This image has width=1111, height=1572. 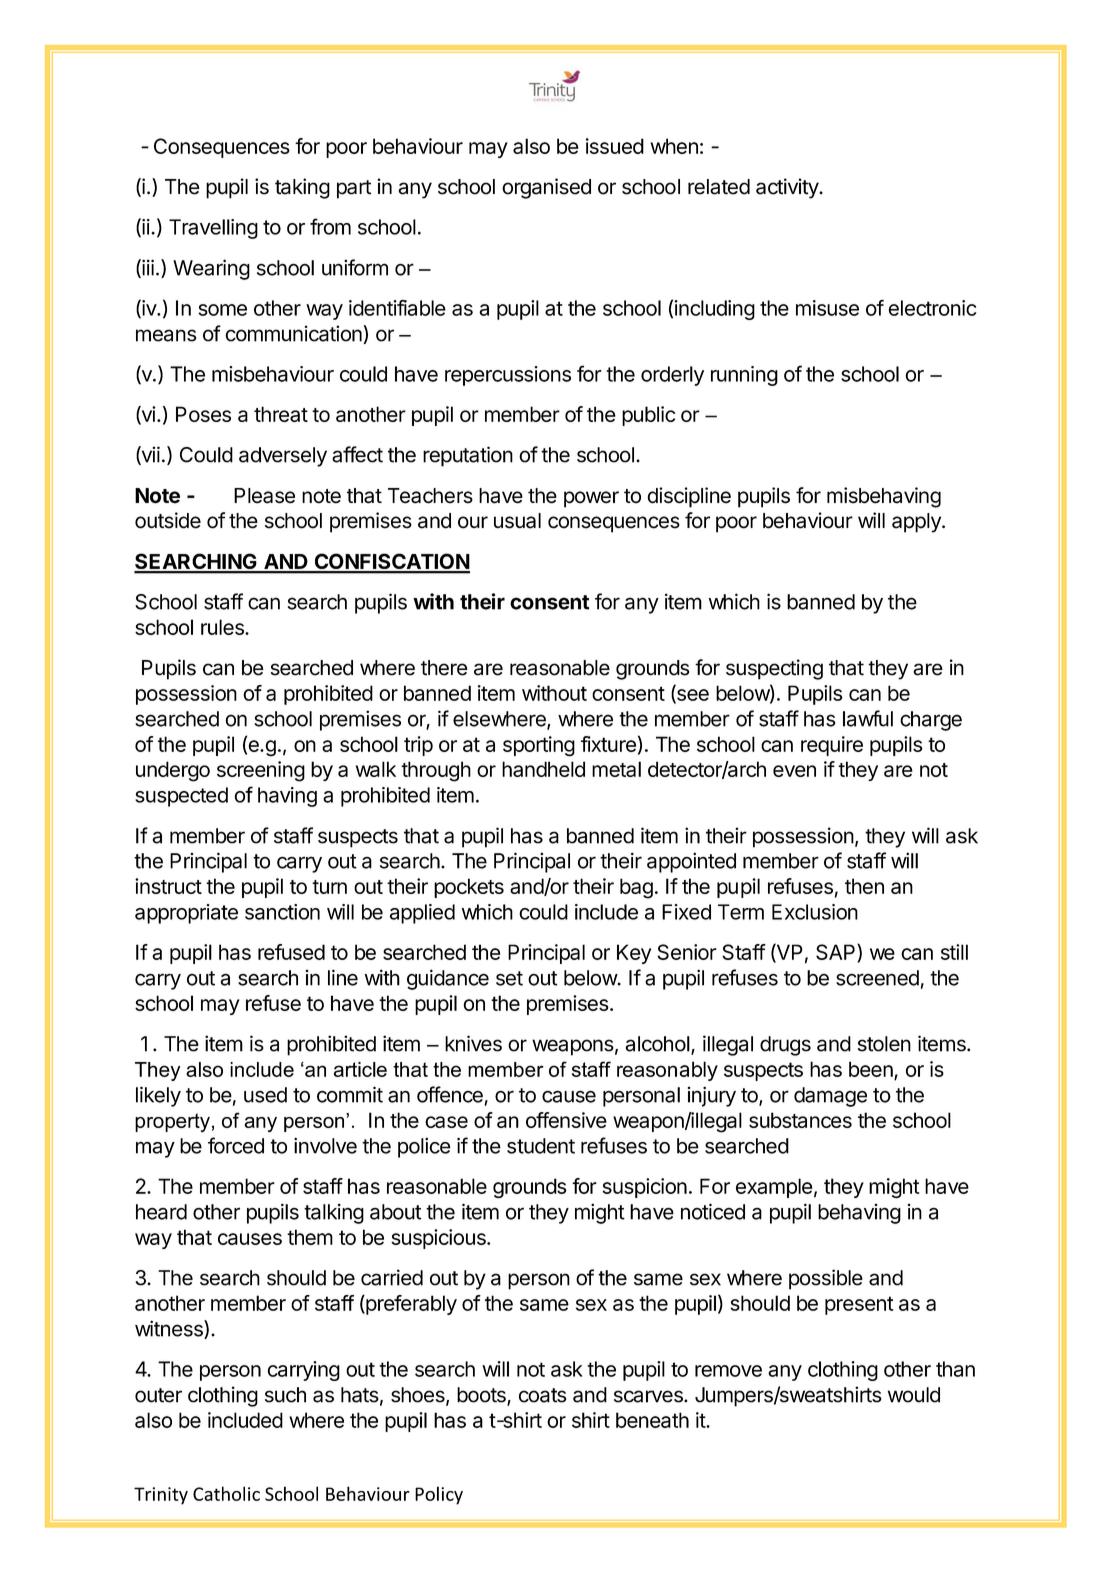 I want to click on taking, so click(x=302, y=188).
